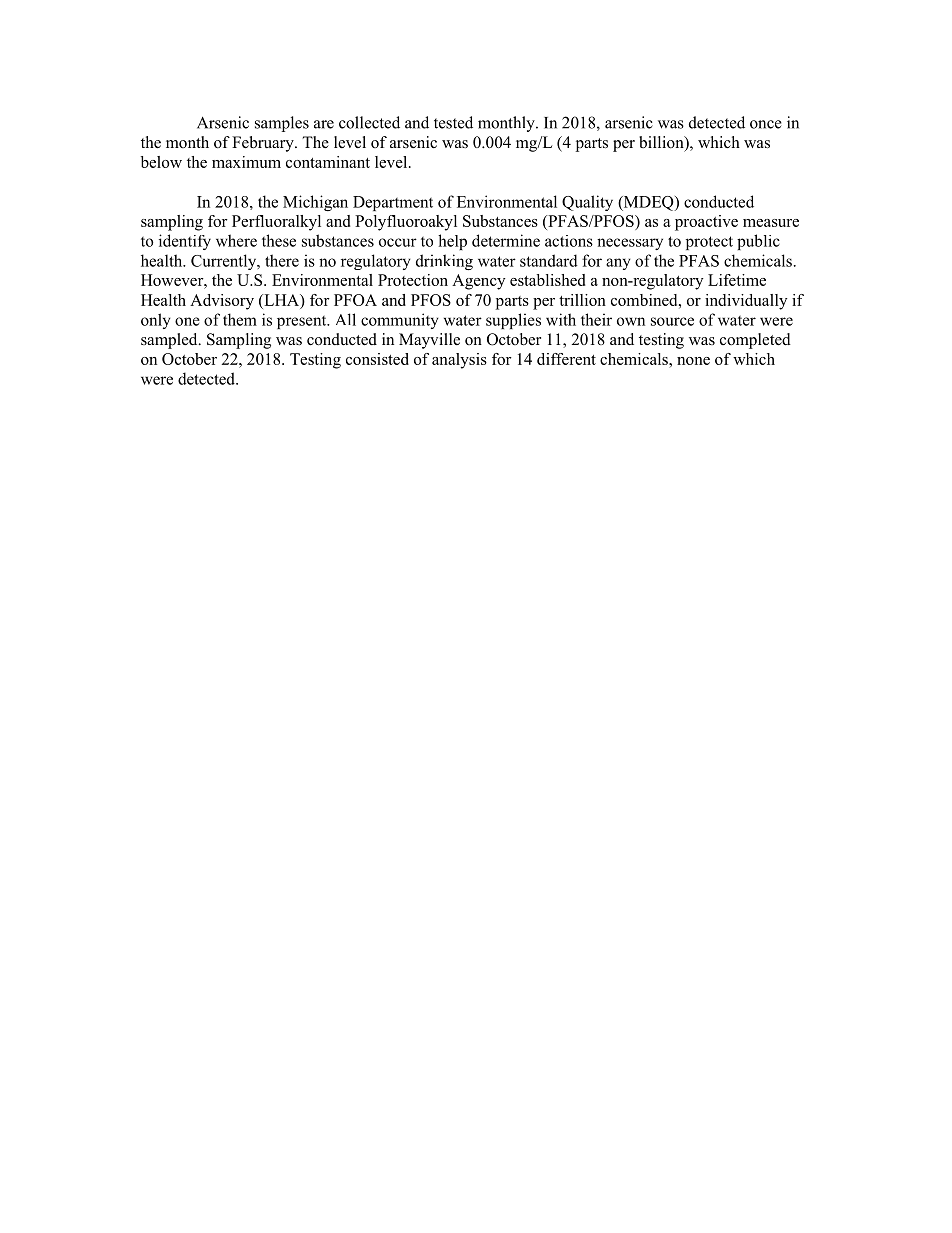 The height and width of the page is (1233, 952). What do you see at coordinates (236, 240) in the page?
I see `where` at bounding box center [236, 240].
